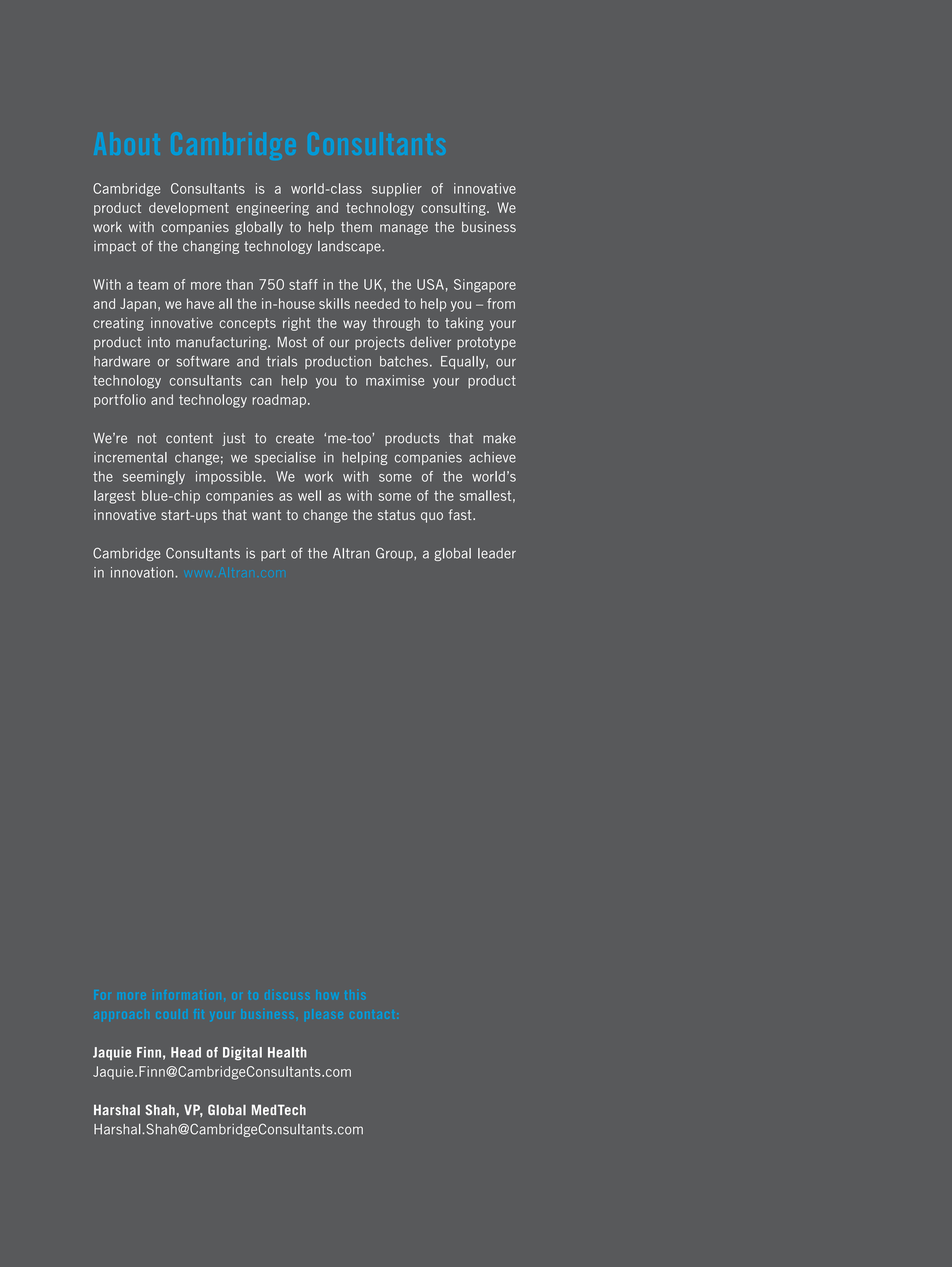 This screenshot has height=1267, width=952. What do you see at coordinates (273, 554) in the screenshot?
I see `part` at bounding box center [273, 554].
